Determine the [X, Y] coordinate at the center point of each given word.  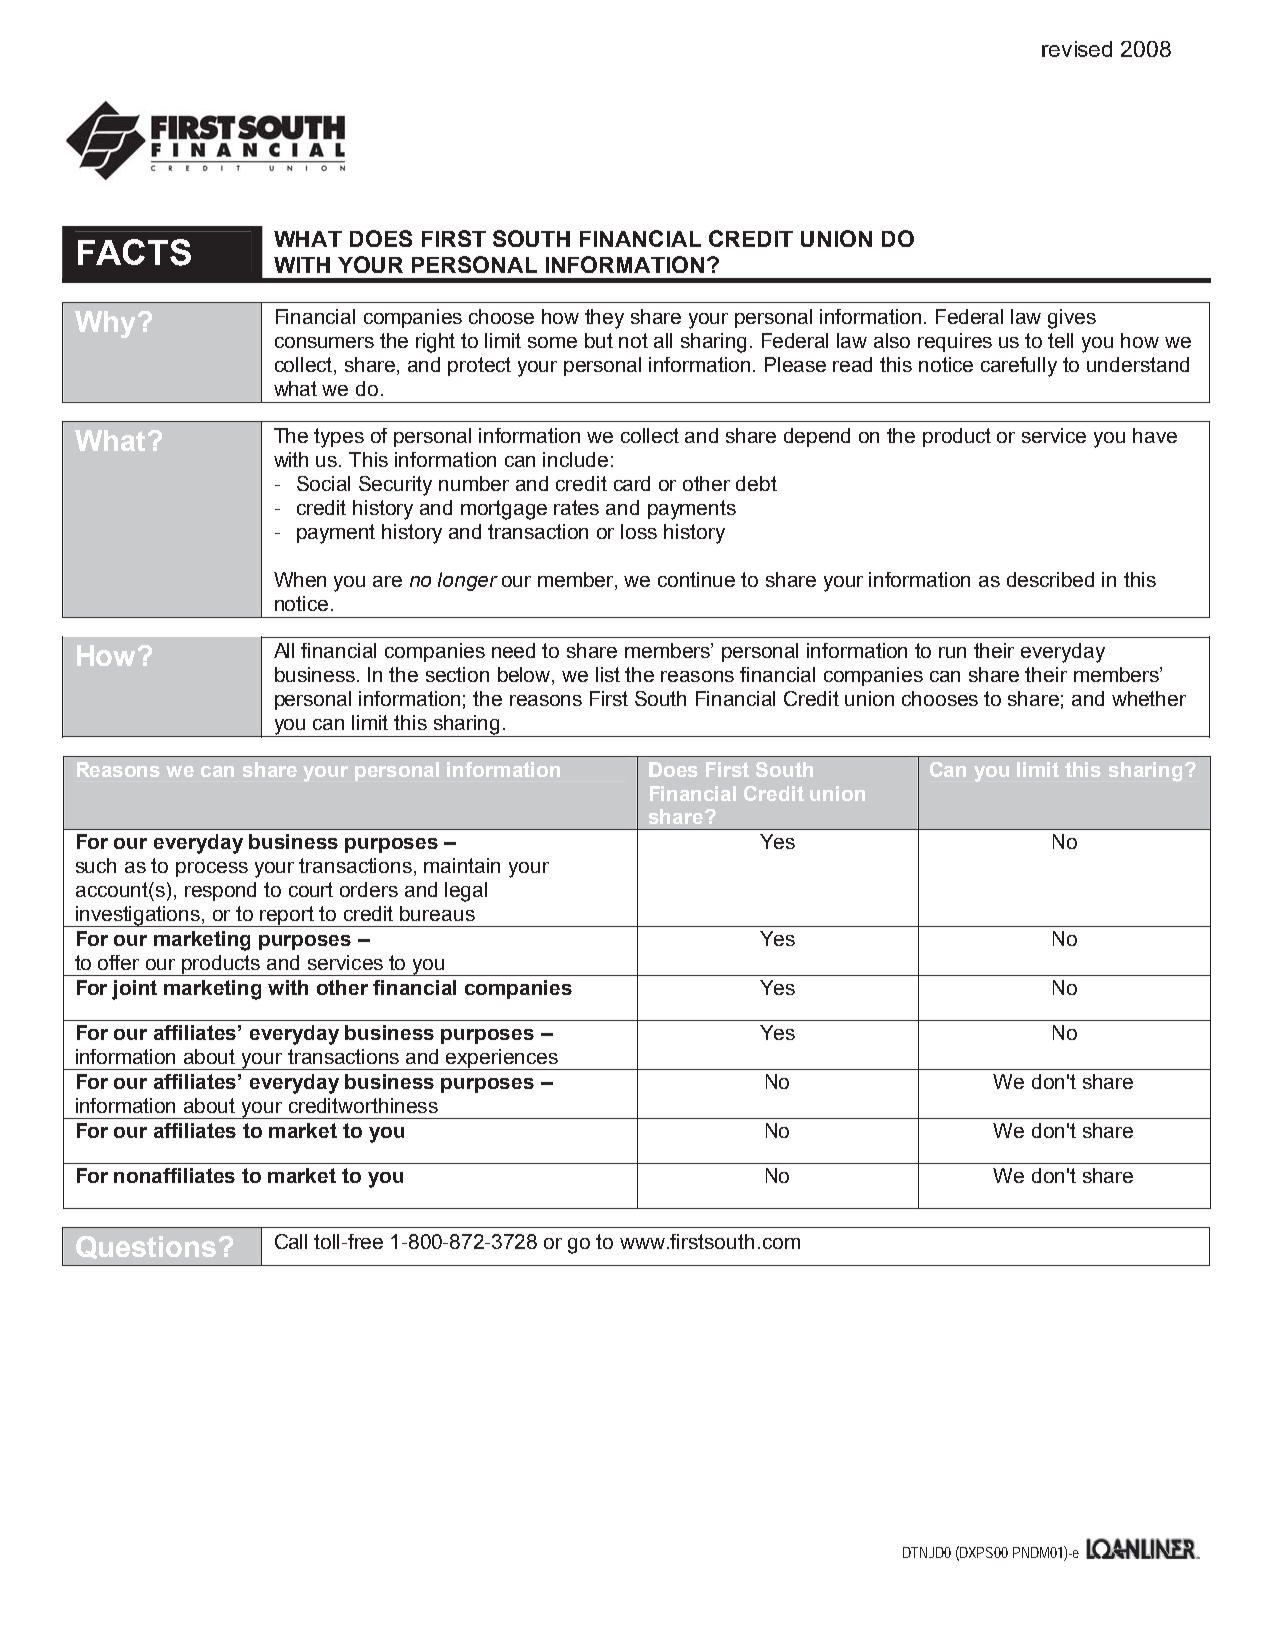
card [632, 483]
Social [323, 483]
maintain [462, 865]
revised [1077, 49]
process [212, 869]
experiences [502, 1059]
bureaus [437, 913]
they [604, 319]
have [1155, 435]
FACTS [134, 252]
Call [291, 1241]
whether [1149, 698]
